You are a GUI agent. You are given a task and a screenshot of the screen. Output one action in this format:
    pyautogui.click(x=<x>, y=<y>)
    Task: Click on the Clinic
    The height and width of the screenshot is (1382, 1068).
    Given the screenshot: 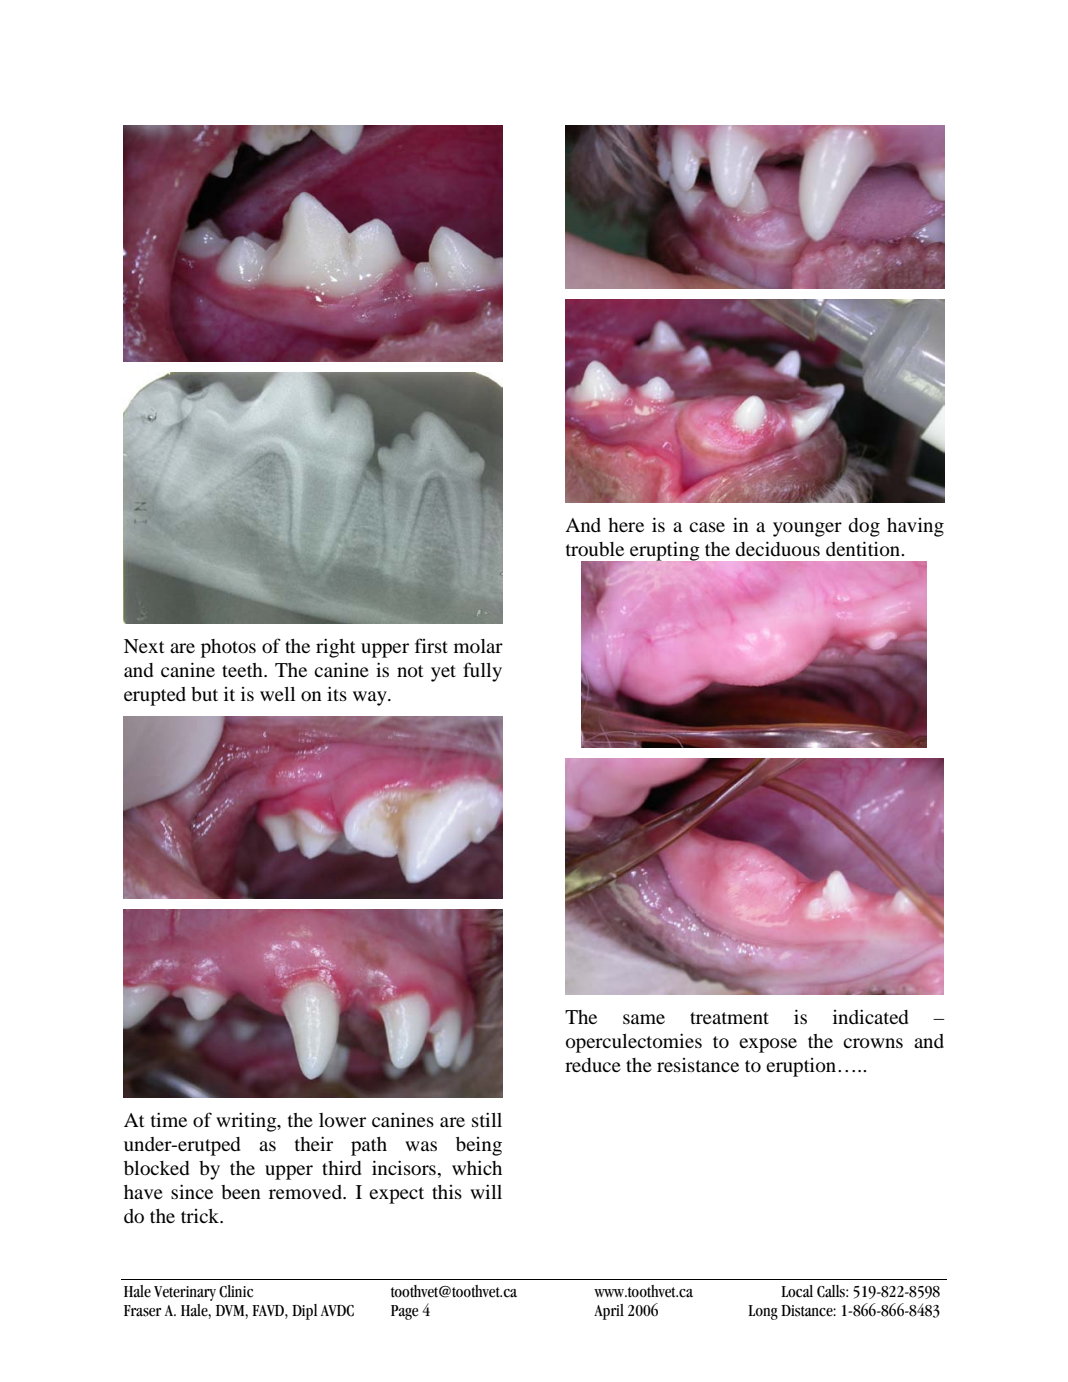 What is the action you would take?
    pyautogui.click(x=236, y=1291)
